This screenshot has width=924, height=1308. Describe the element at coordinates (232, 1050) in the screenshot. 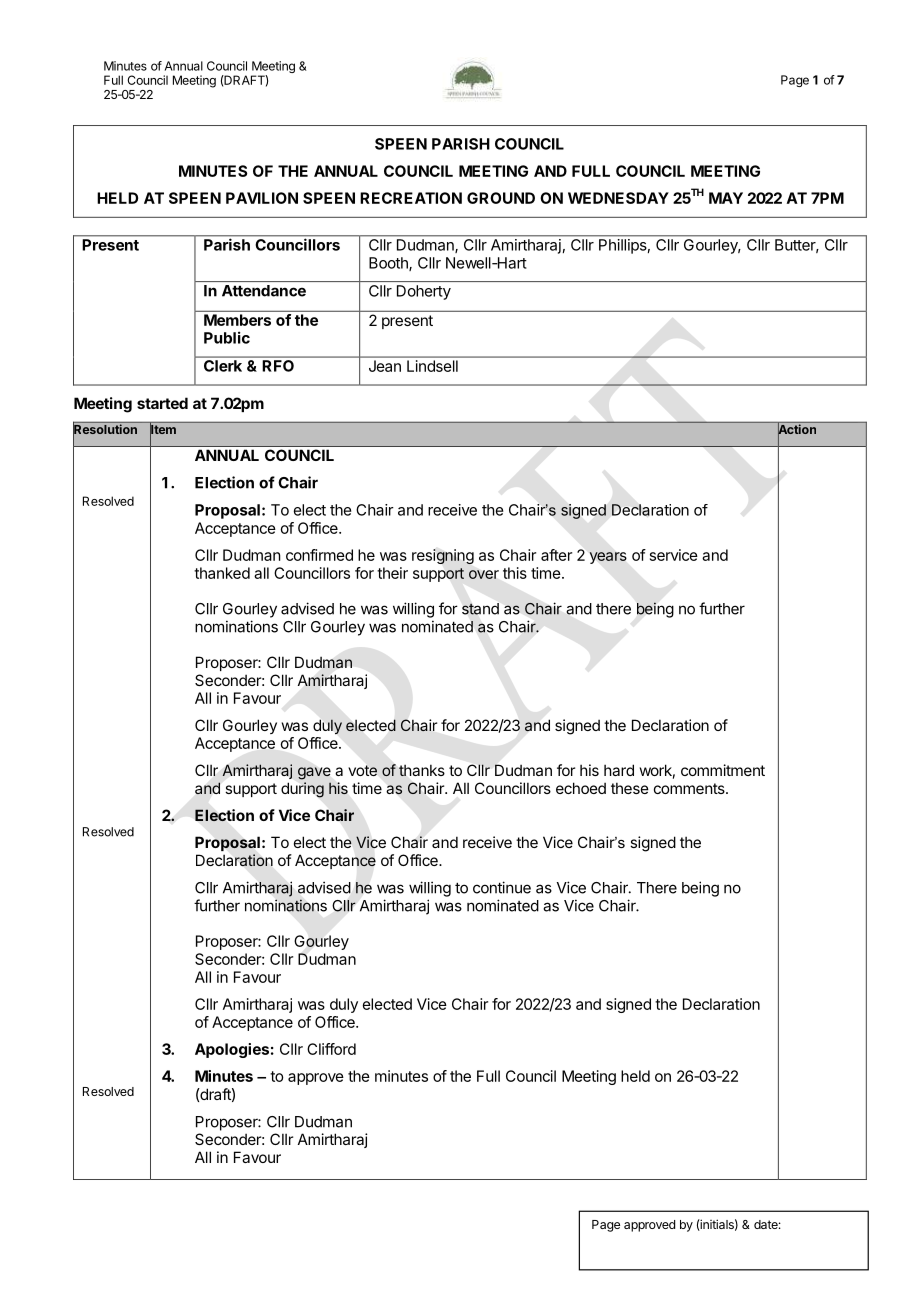

I see `Apologies` at that location.
